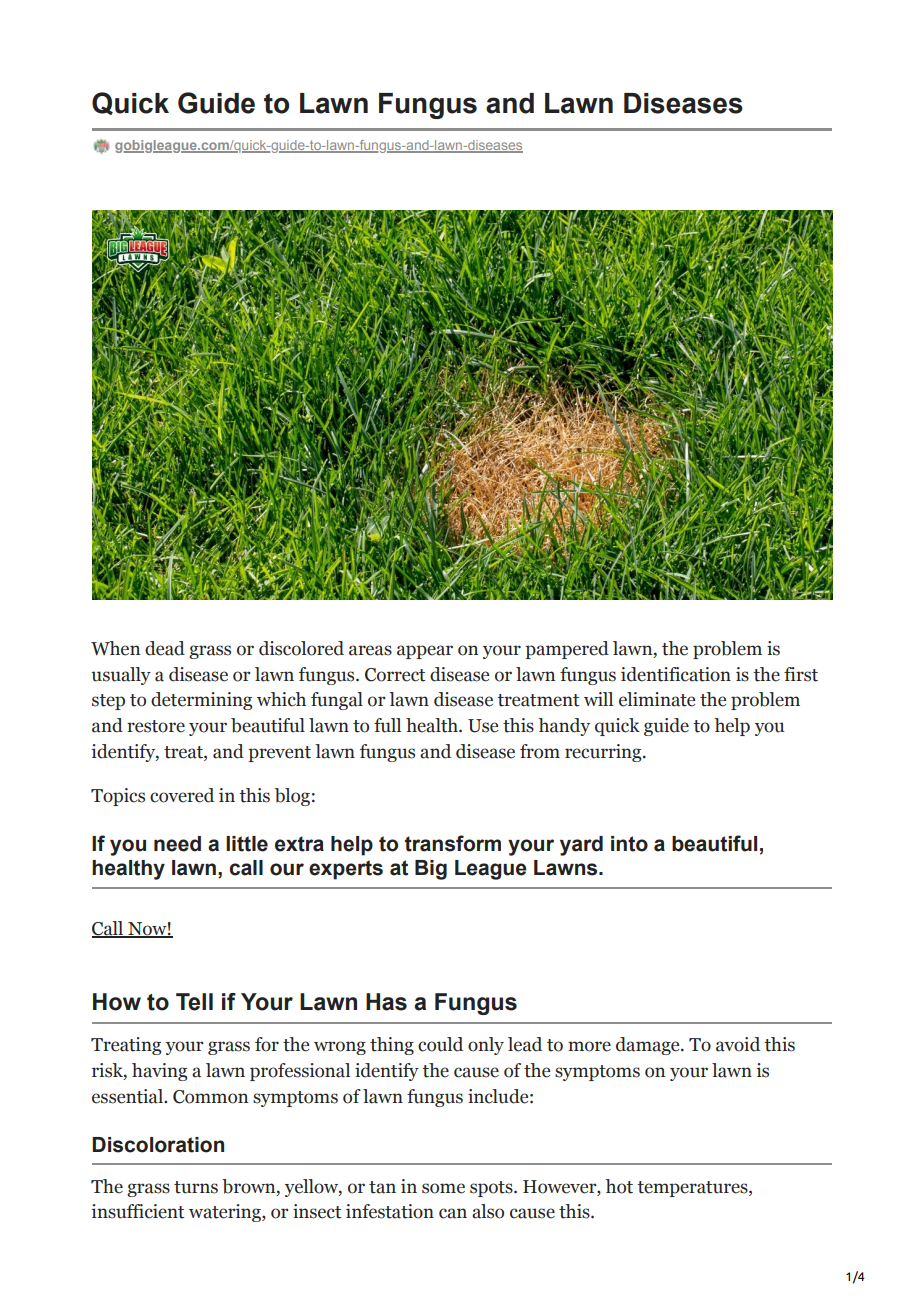  What do you see at coordinates (165, 648) in the page?
I see `dead` at bounding box center [165, 648].
